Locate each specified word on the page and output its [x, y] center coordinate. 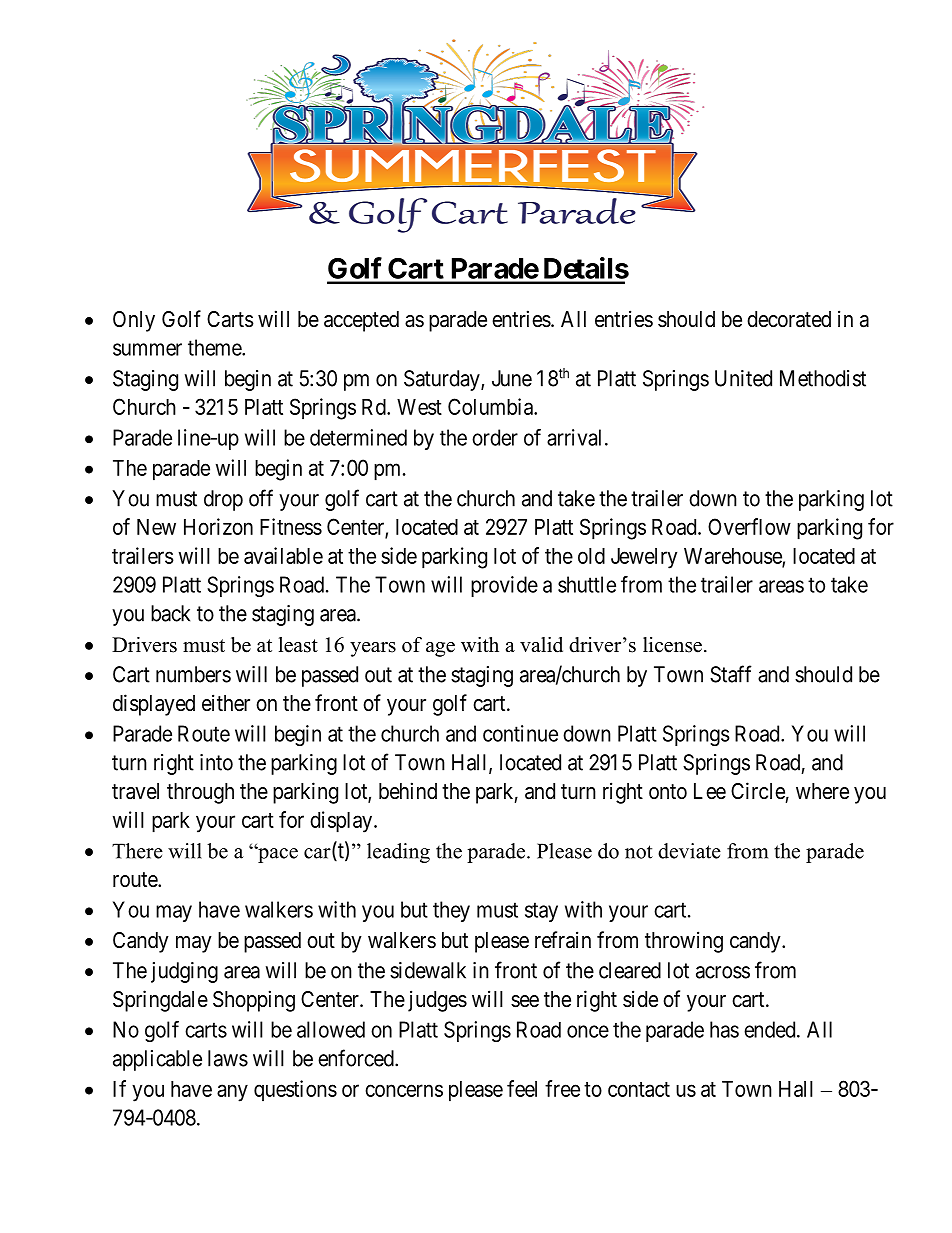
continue [520, 733]
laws [228, 1058]
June [512, 378]
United [743, 378]
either [226, 703]
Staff [731, 674]
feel [522, 1088]
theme [215, 347]
